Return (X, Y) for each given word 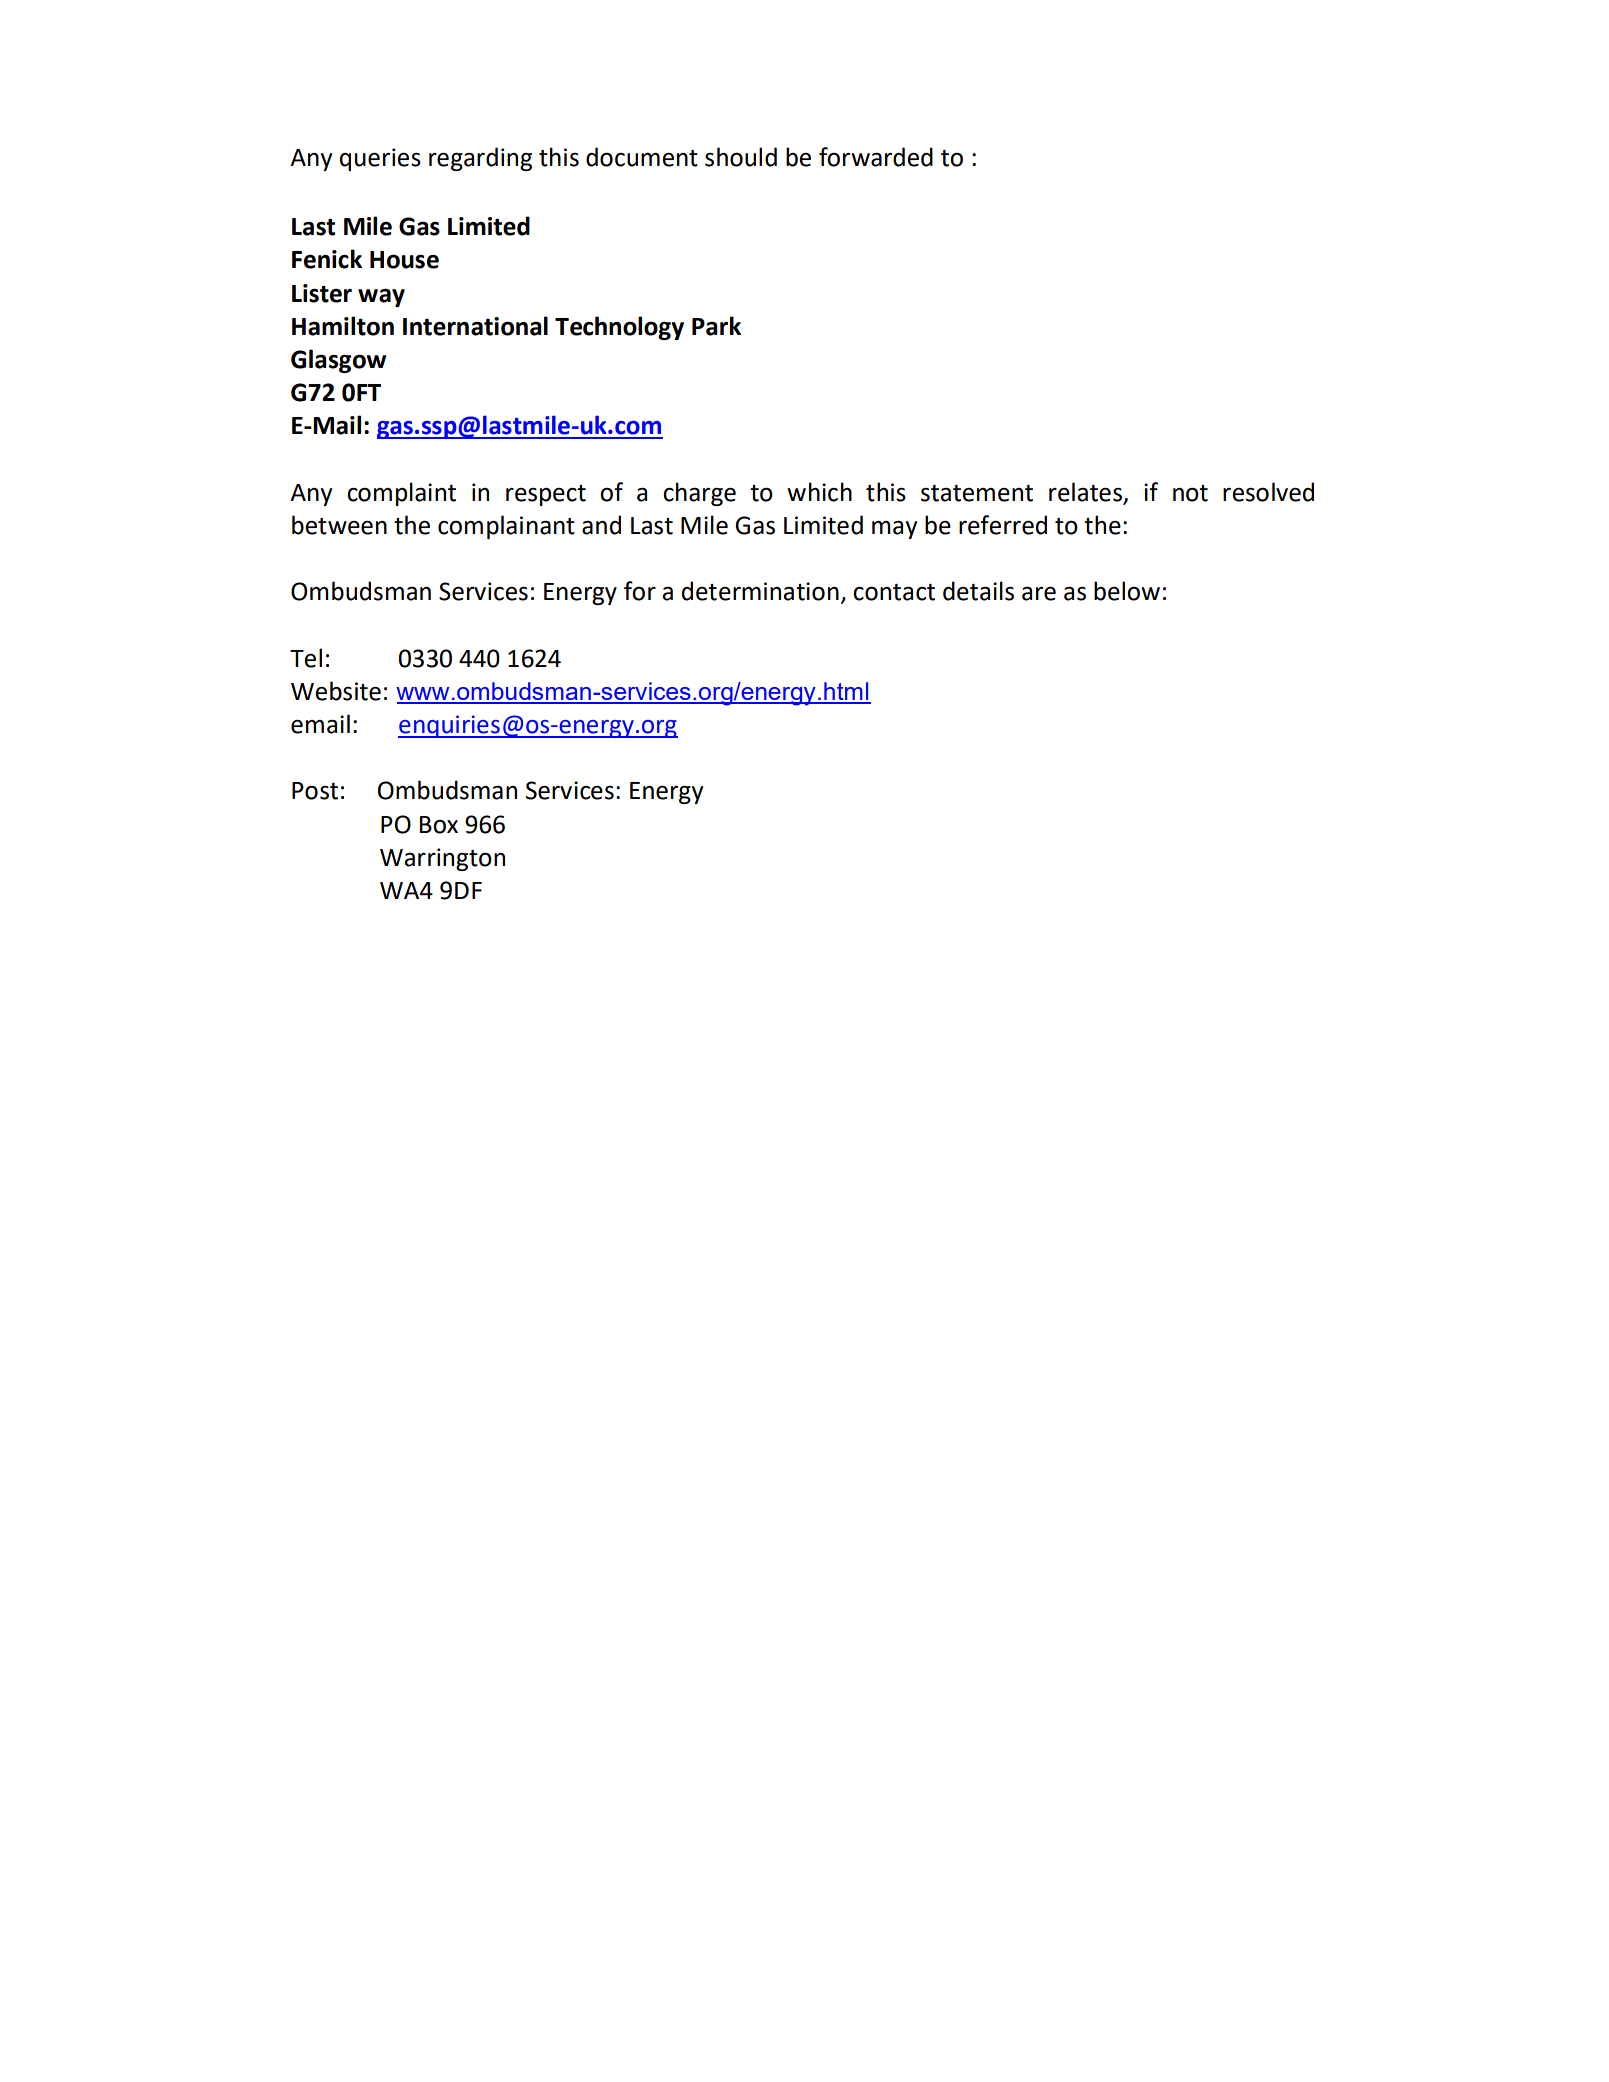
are (1039, 593)
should (741, 157)
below (1127, 591)
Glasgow (338, 361)
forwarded (876, 157)
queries (380, 159)
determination (760, 591)
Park (716, 326)
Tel (306, 658)
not (1190, 493)
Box (439, 825)
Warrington (442, 859)
